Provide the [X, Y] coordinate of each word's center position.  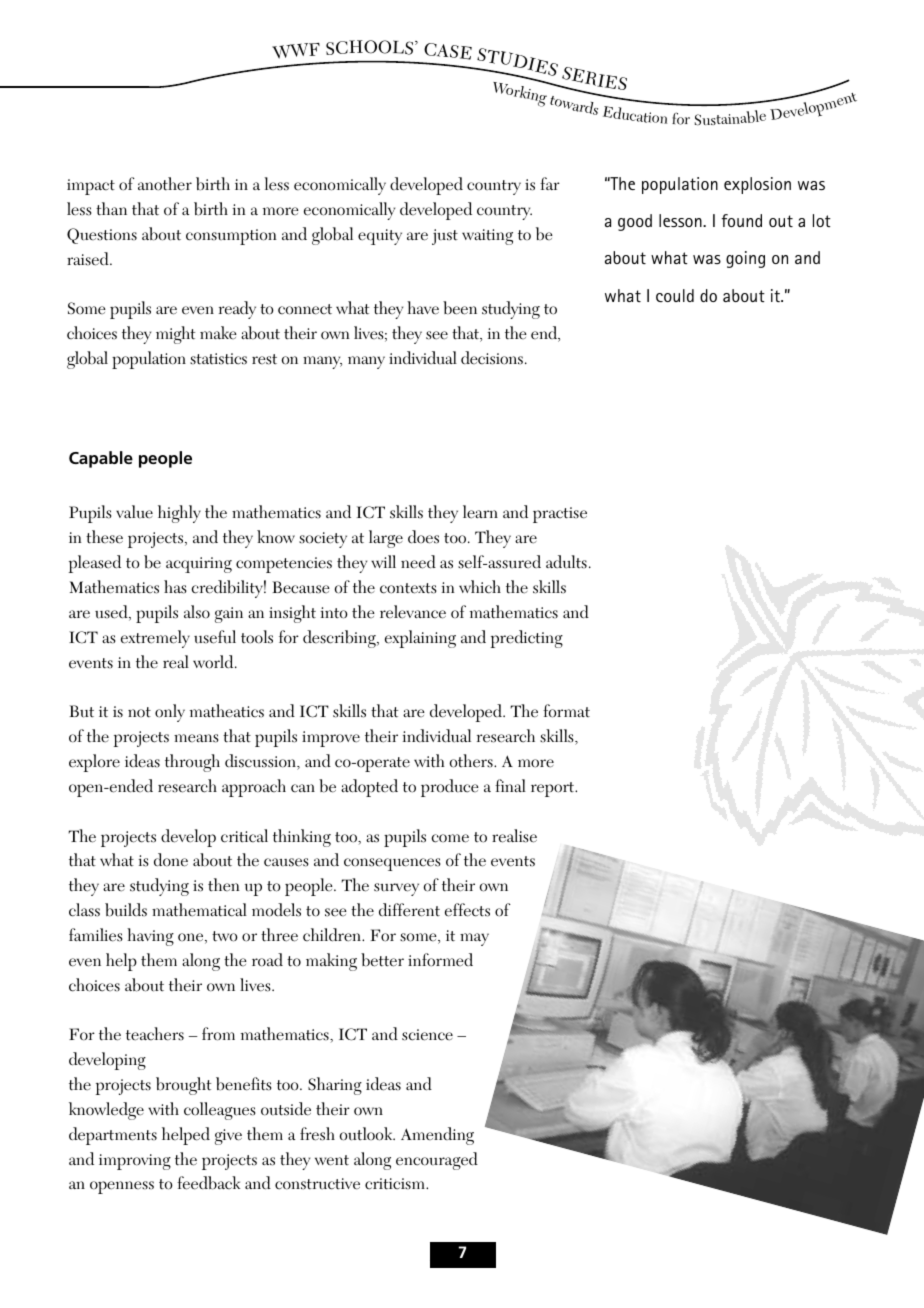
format [566, 711]
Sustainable [730, 118]
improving [135, 1162]
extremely [155, 639]
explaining [420, 639]
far [550, 183]
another [165, 184]
